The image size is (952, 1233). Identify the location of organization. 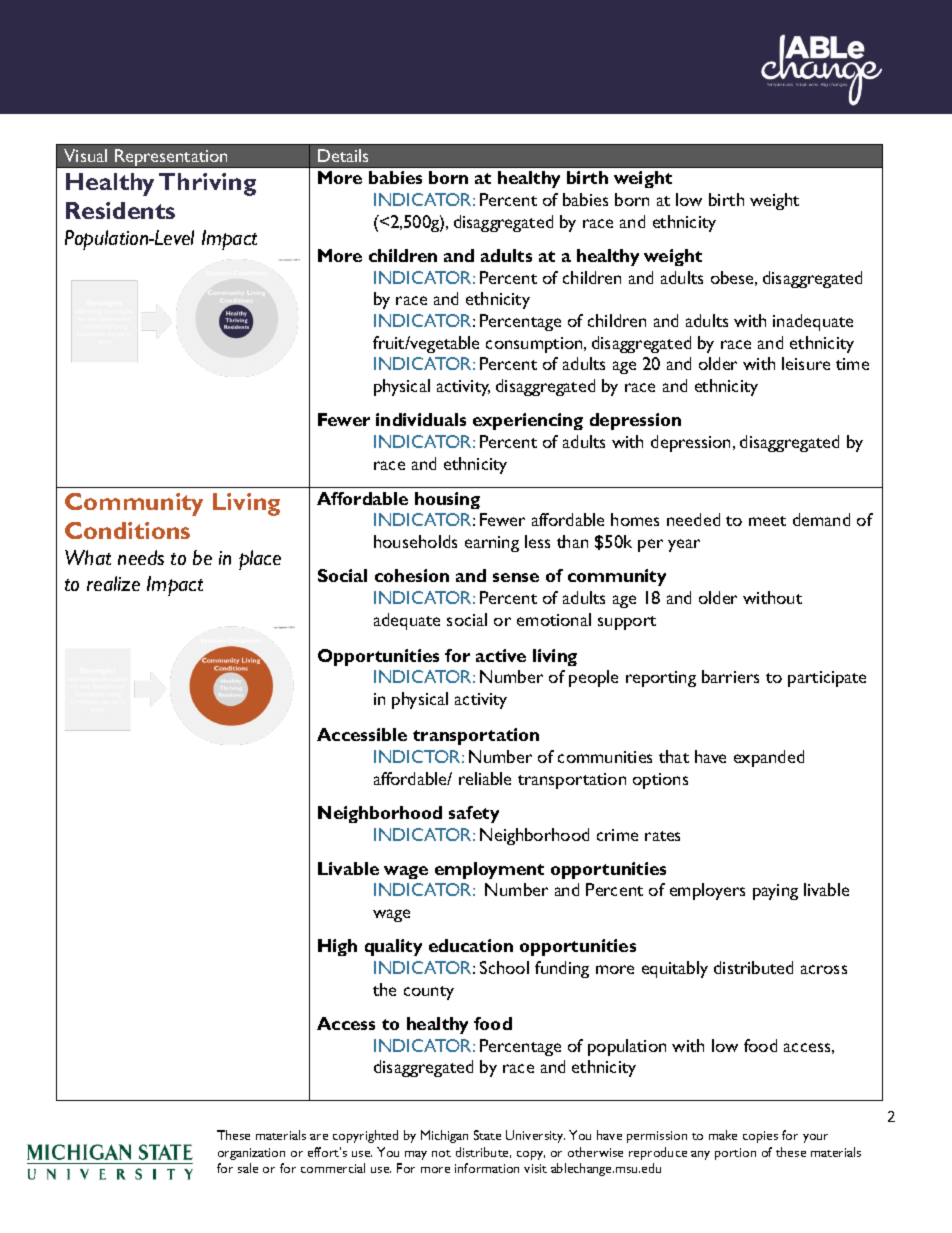
(251, 1154).
